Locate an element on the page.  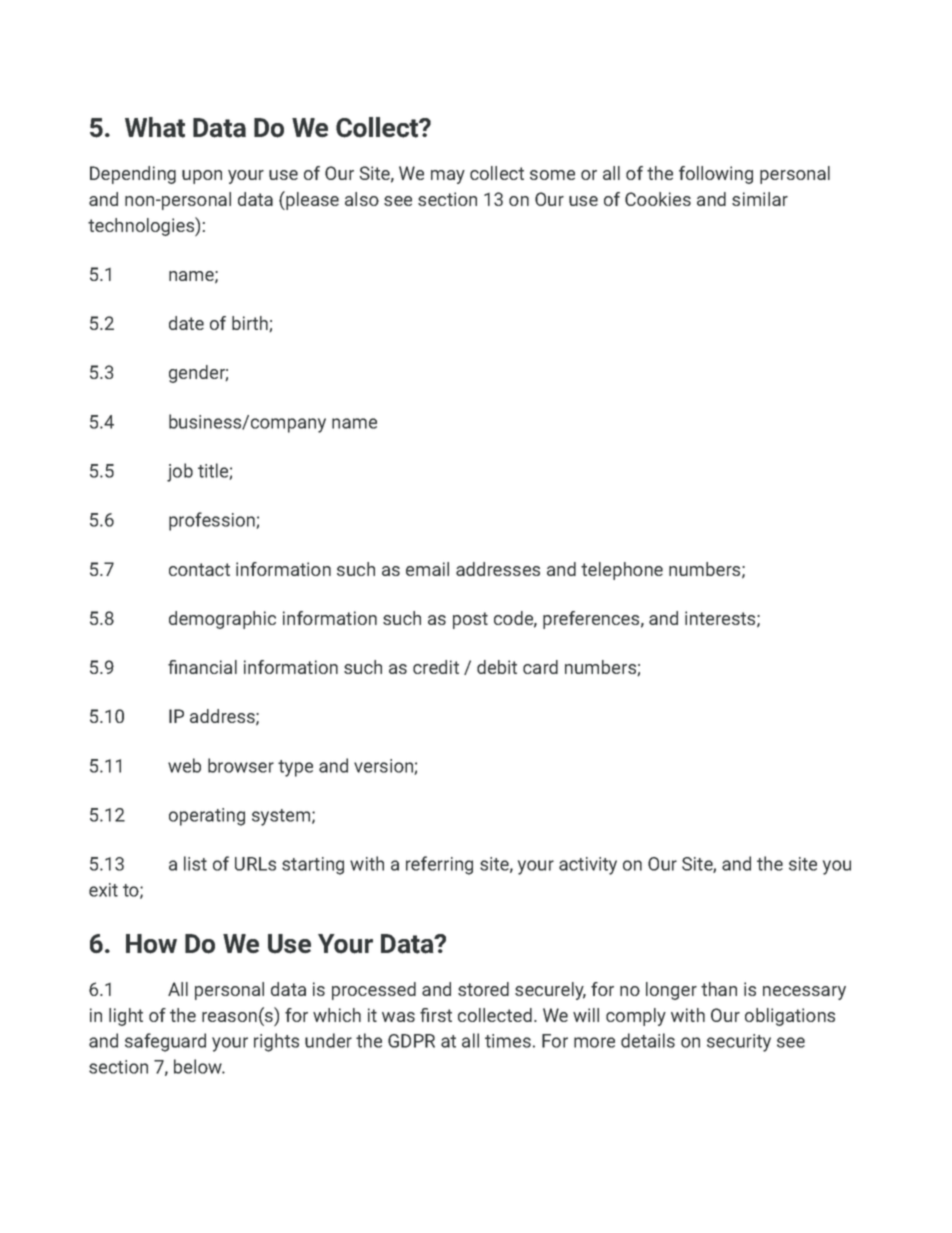
telephone is located at coordinates (622, 571).
